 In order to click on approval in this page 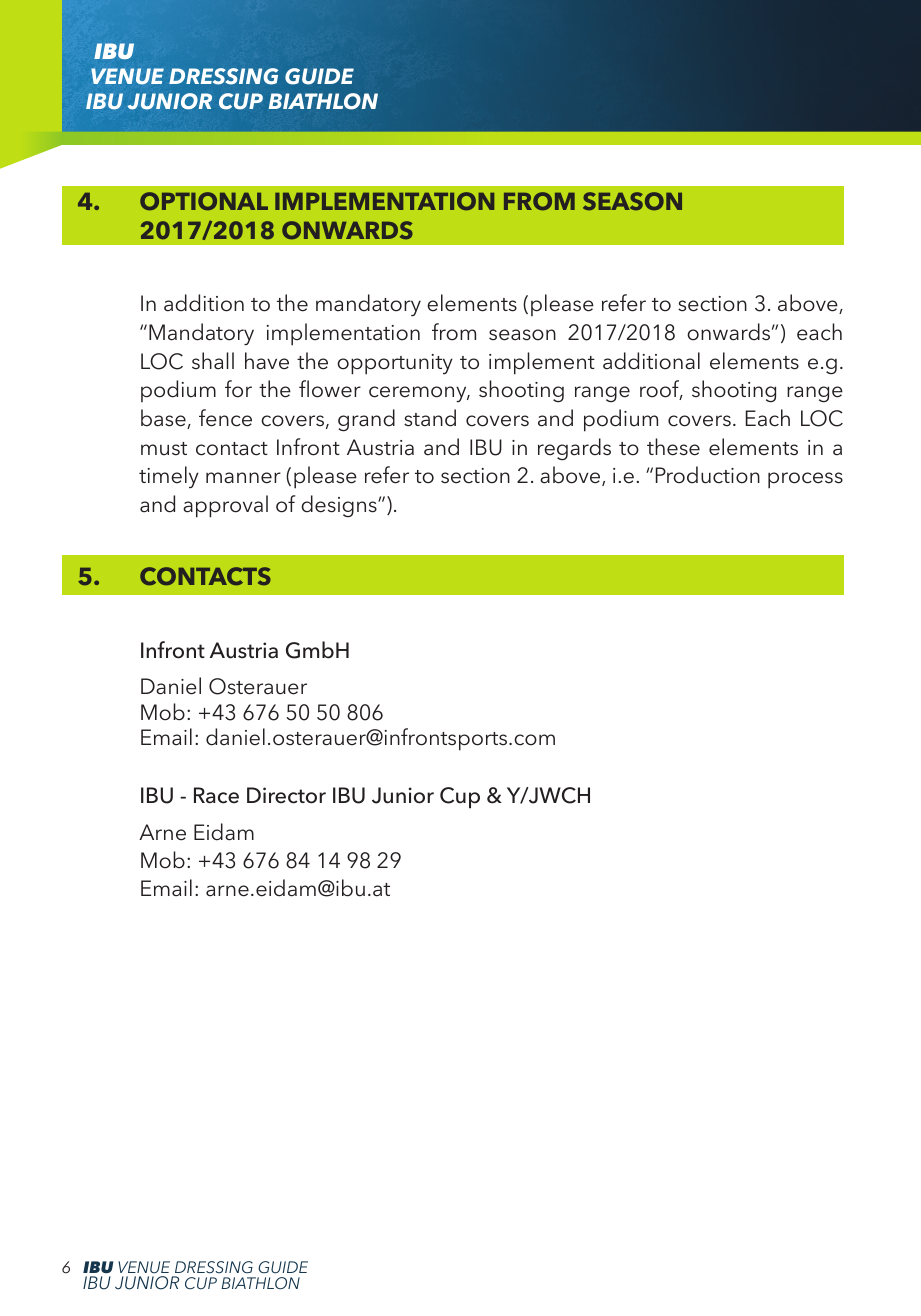, I will do `click(225, 506)`.
